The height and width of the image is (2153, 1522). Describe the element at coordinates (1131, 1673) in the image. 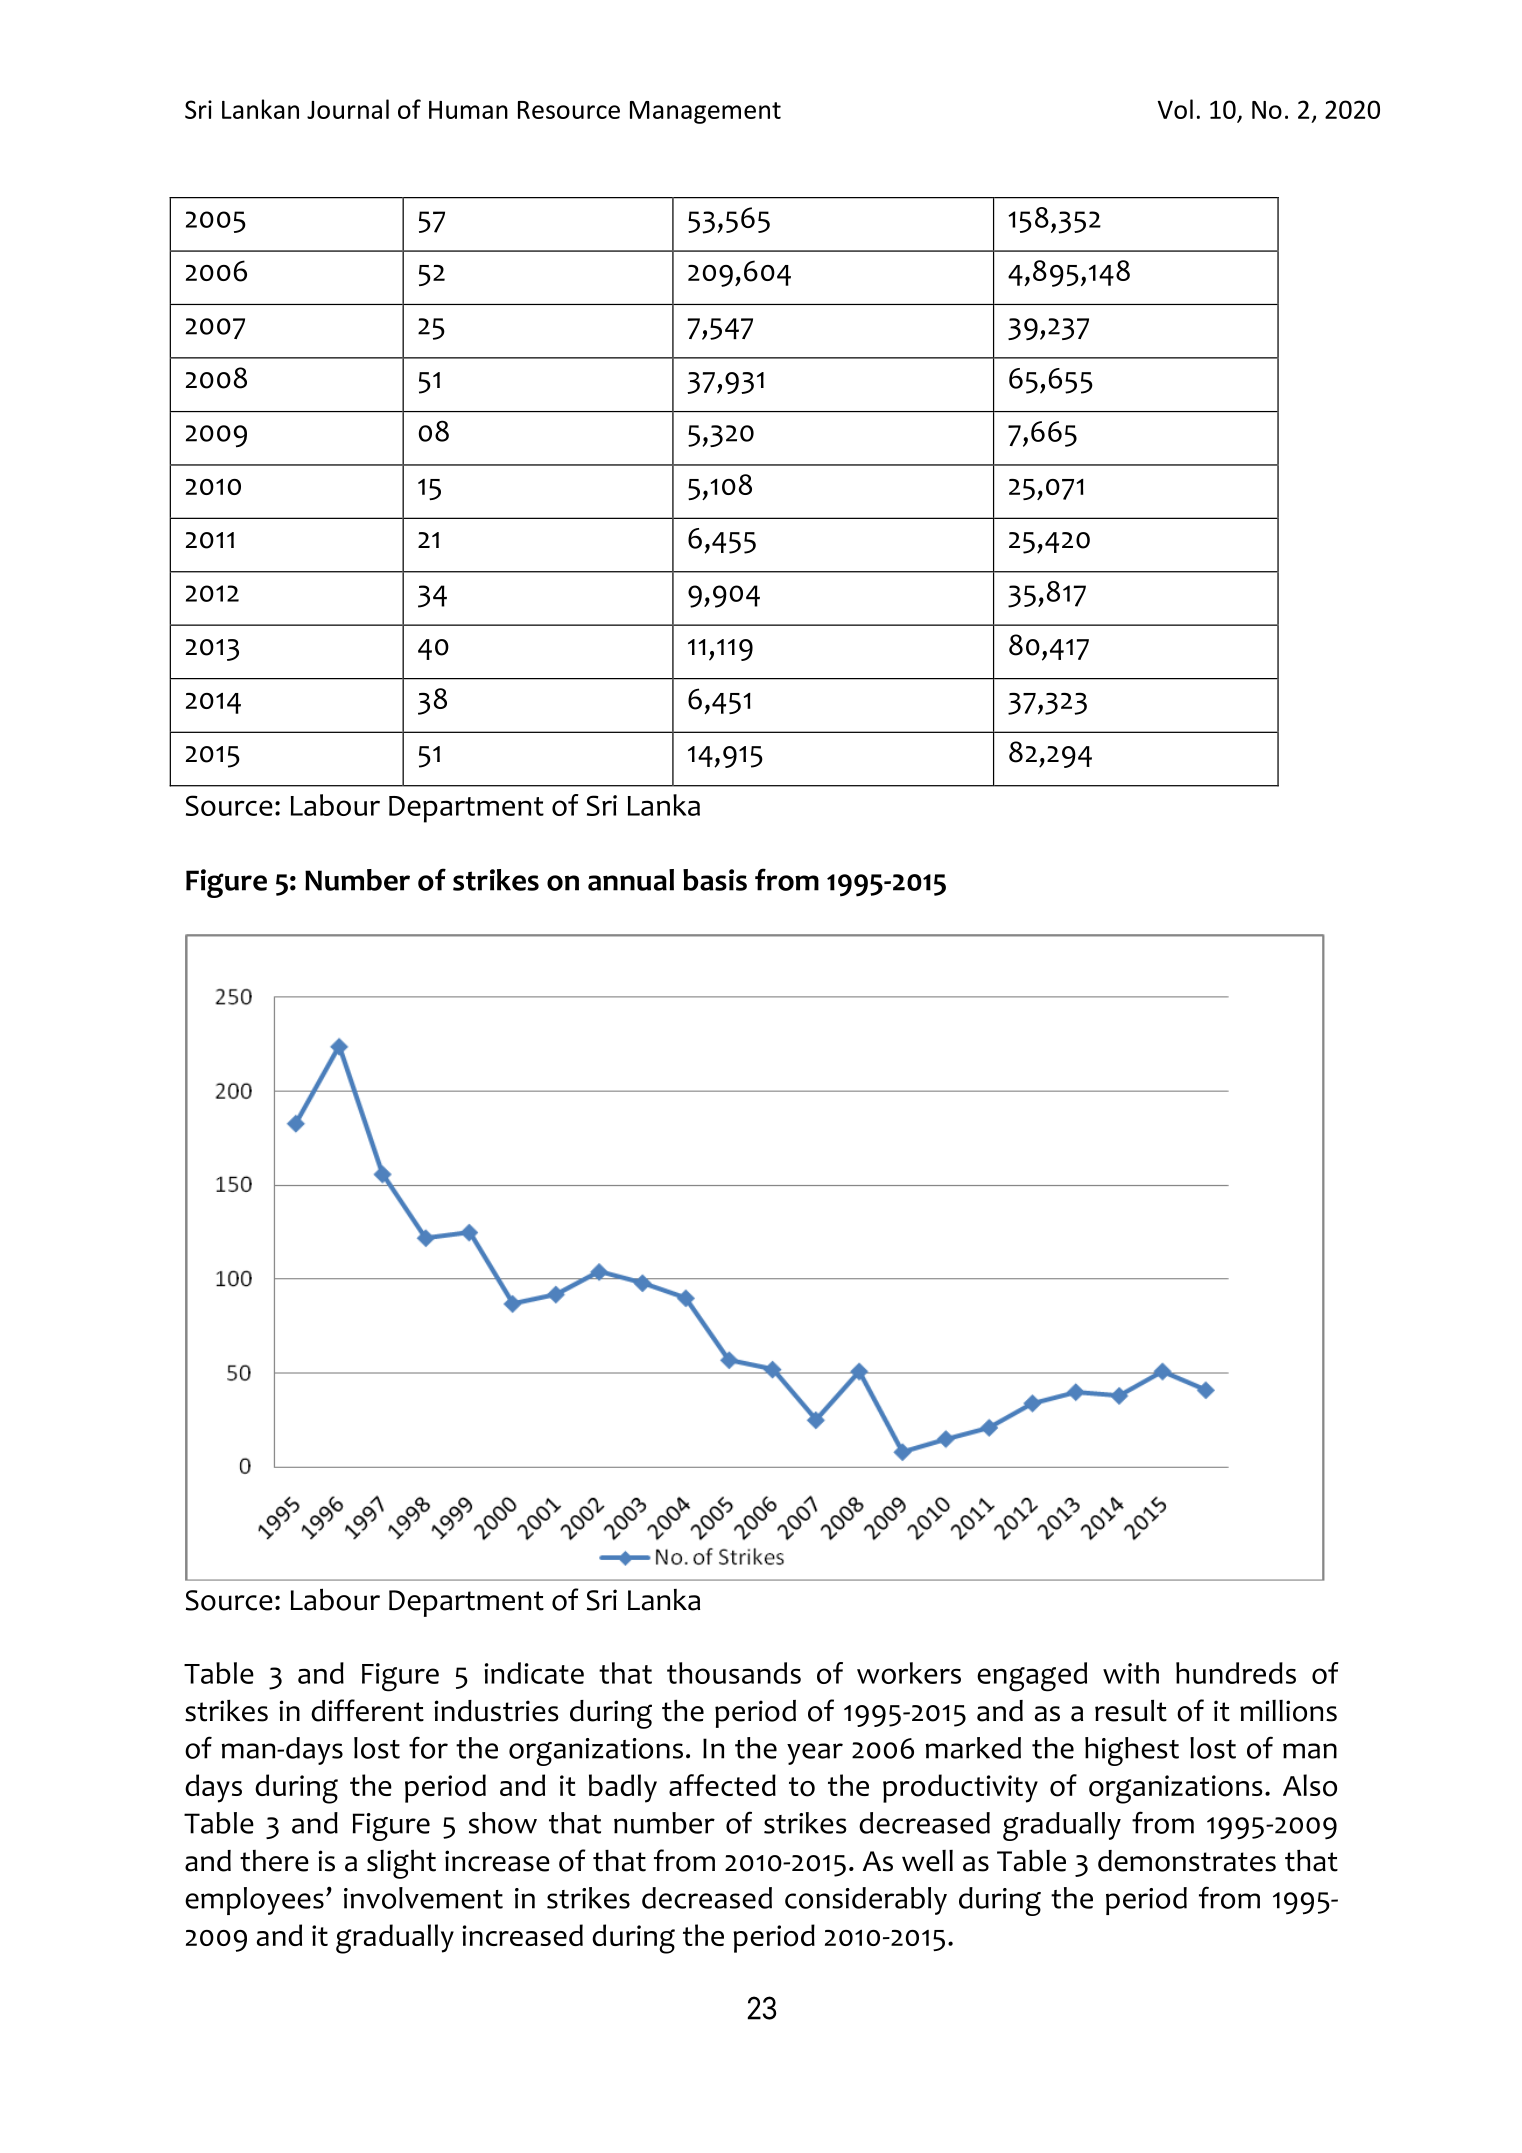

I see `with` at that location.
